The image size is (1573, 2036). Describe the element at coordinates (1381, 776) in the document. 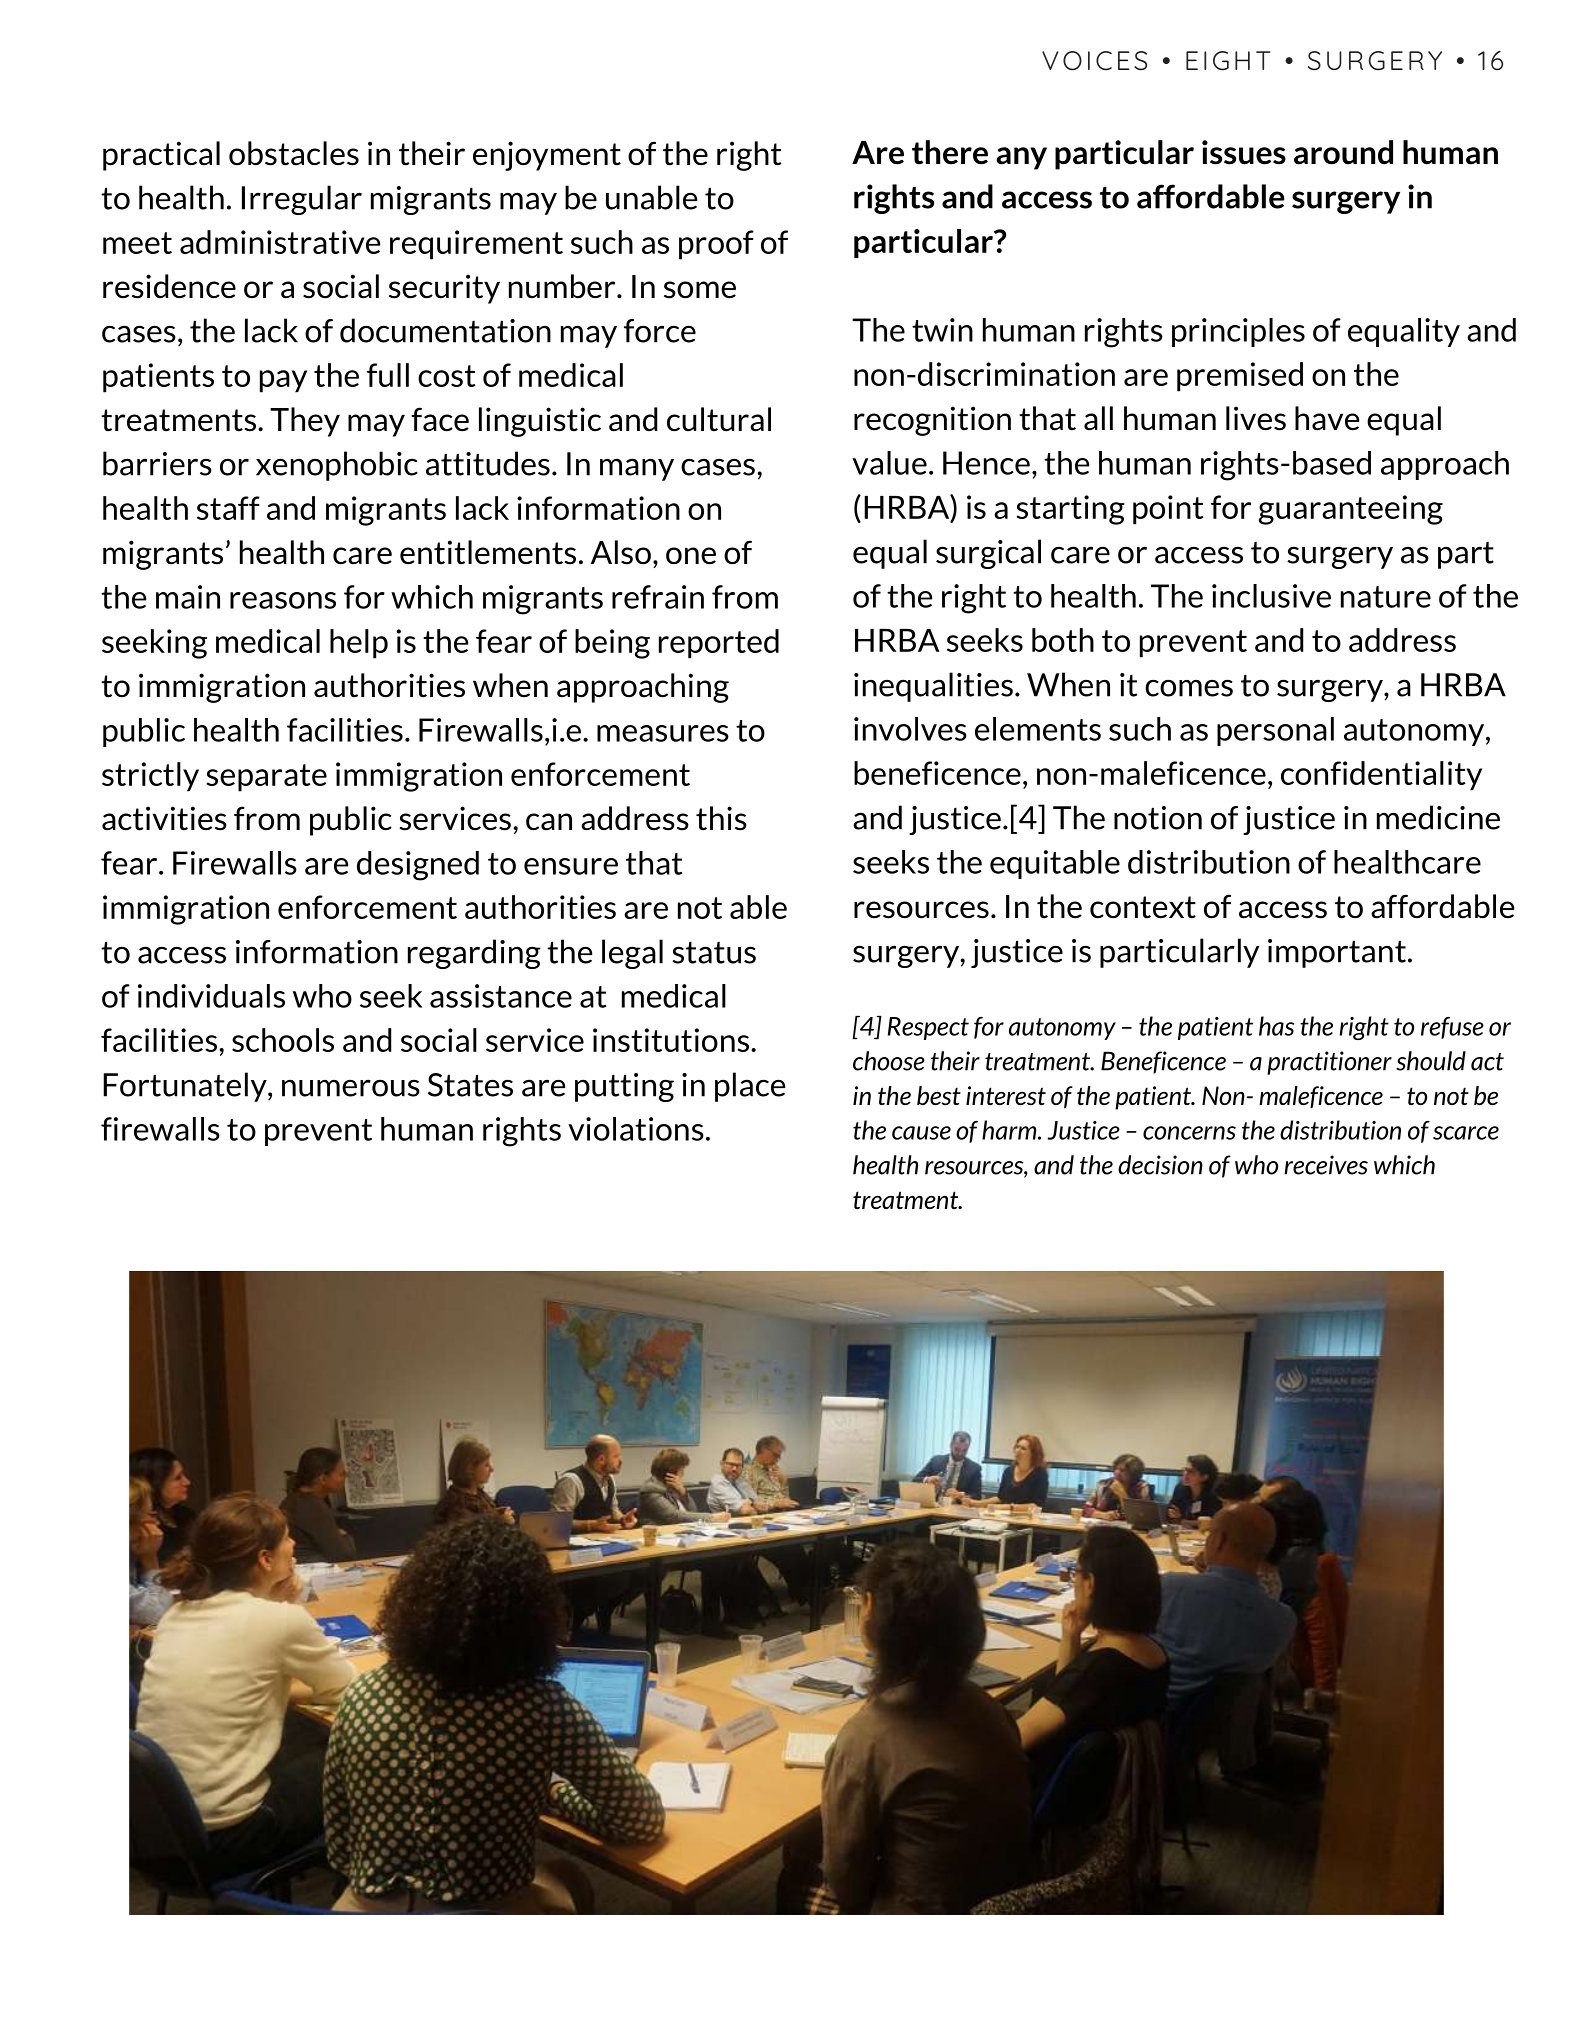

I see `confidentiality` at that location.
